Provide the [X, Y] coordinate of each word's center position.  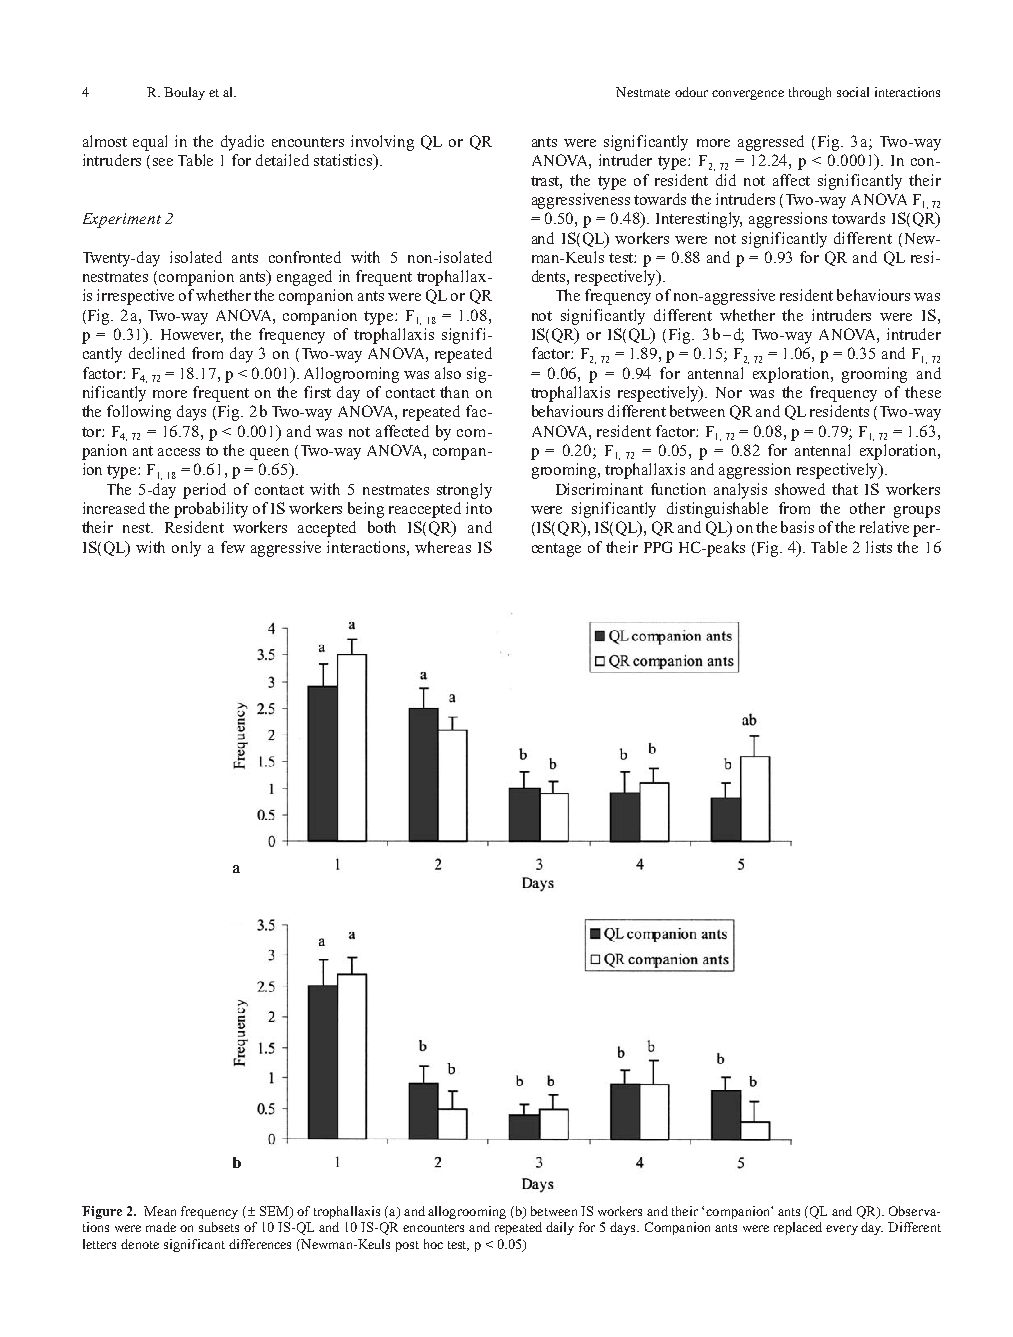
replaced [798, 1228]
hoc [433, 1244]
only [186, 549]
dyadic [242, 143]
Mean [160, 1211]
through [810, 93]
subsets [219, 1227]
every [842, 1230]
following [139, 413]
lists [879, 547]
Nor [729, 392]
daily [560, 1228]
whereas [443, 547]
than [454, 392]
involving [382, 143]
